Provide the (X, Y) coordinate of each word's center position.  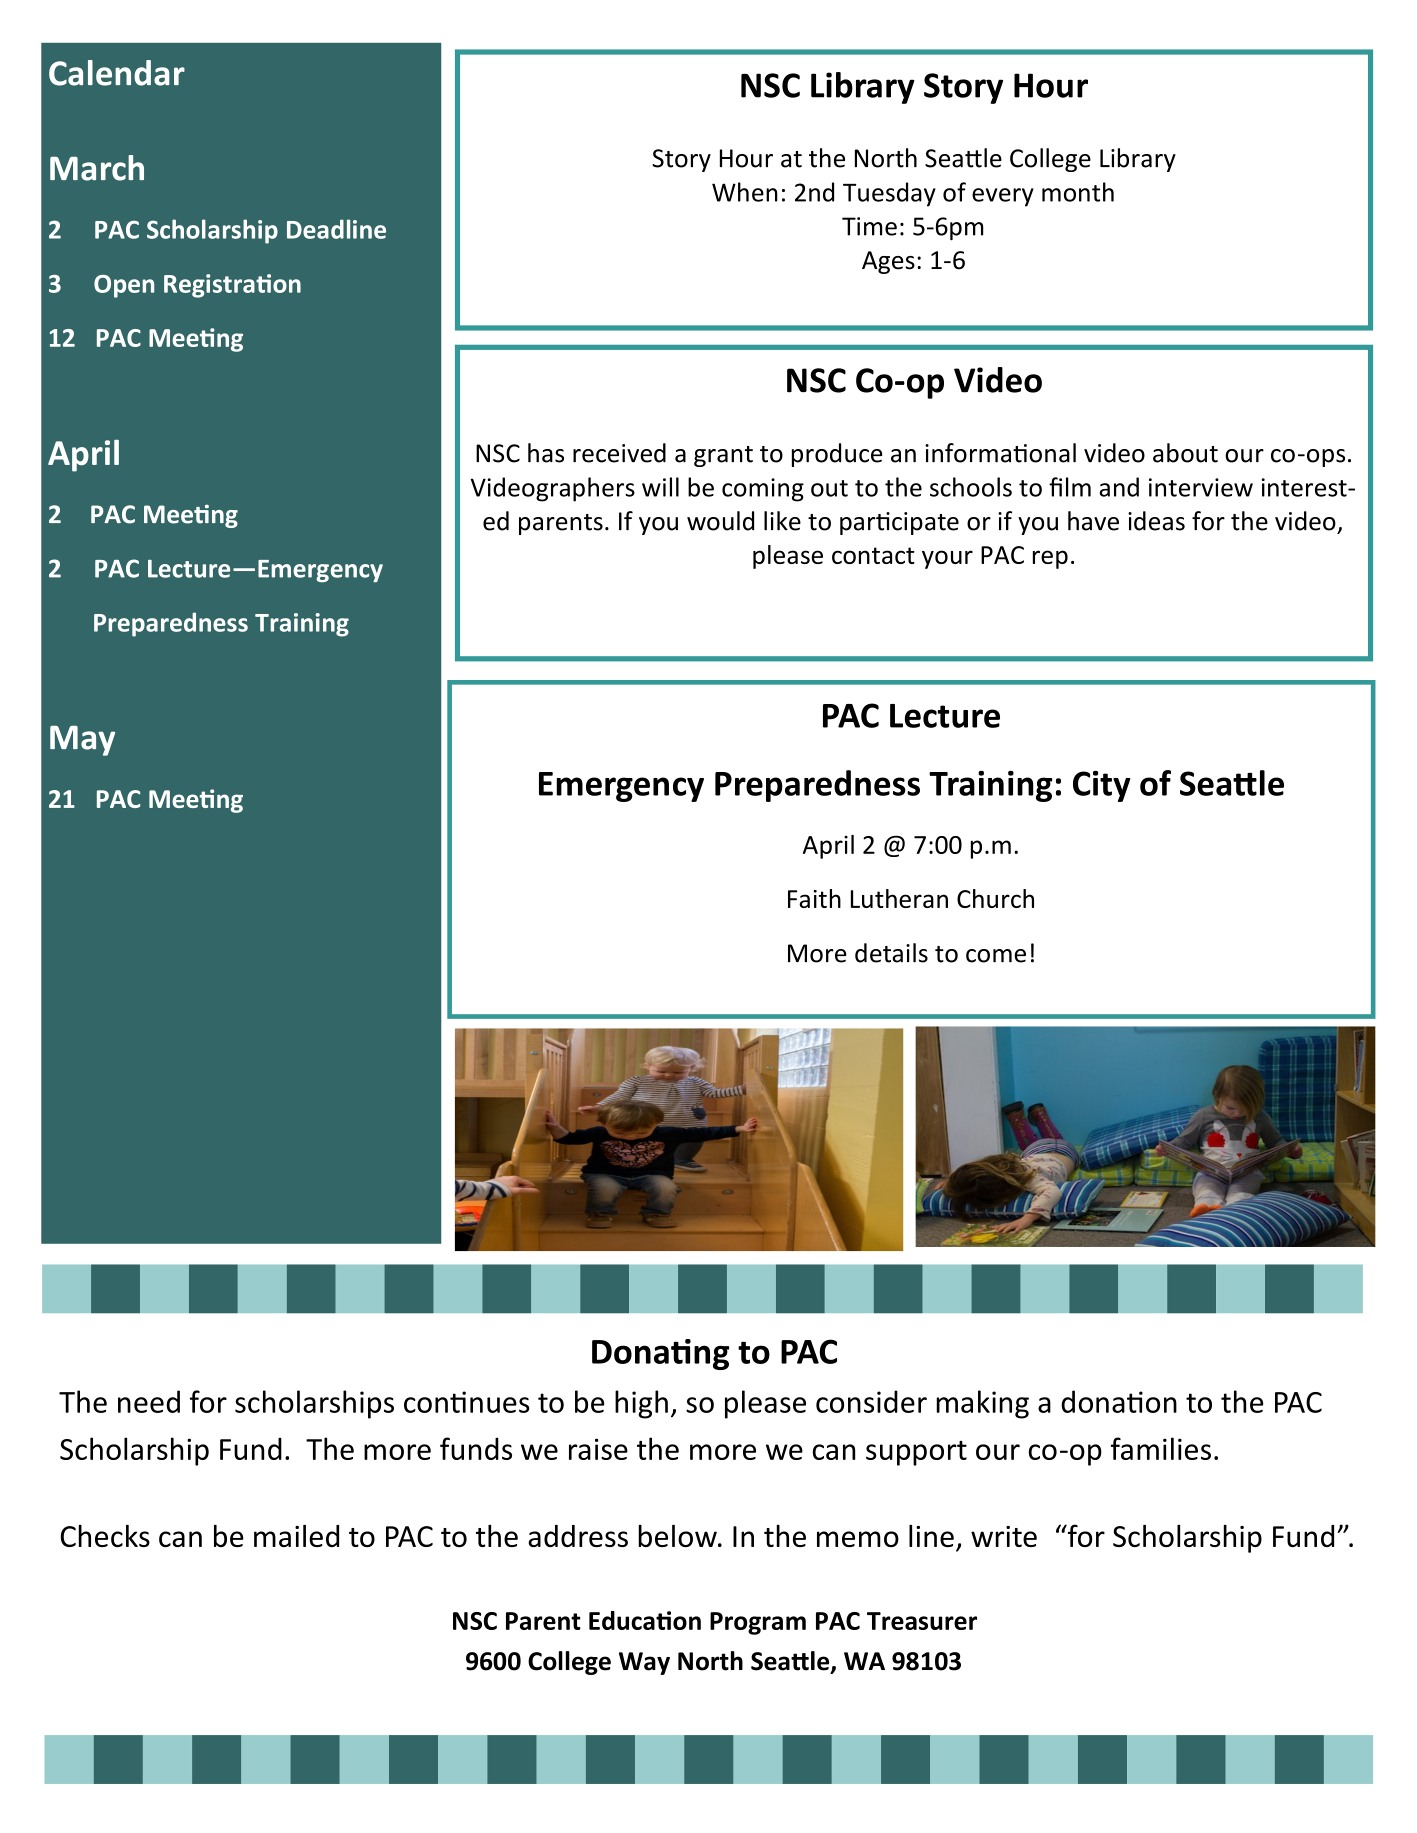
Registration (232, 286)
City (1101, 786)
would (720, 521)
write (1004, 1536)
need (149, 1401)
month (1078, 192)
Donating (660, 1354)
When (745, 192)
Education (645, 1620)
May (82, 741)
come (996, 956)
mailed (296, 1535)
